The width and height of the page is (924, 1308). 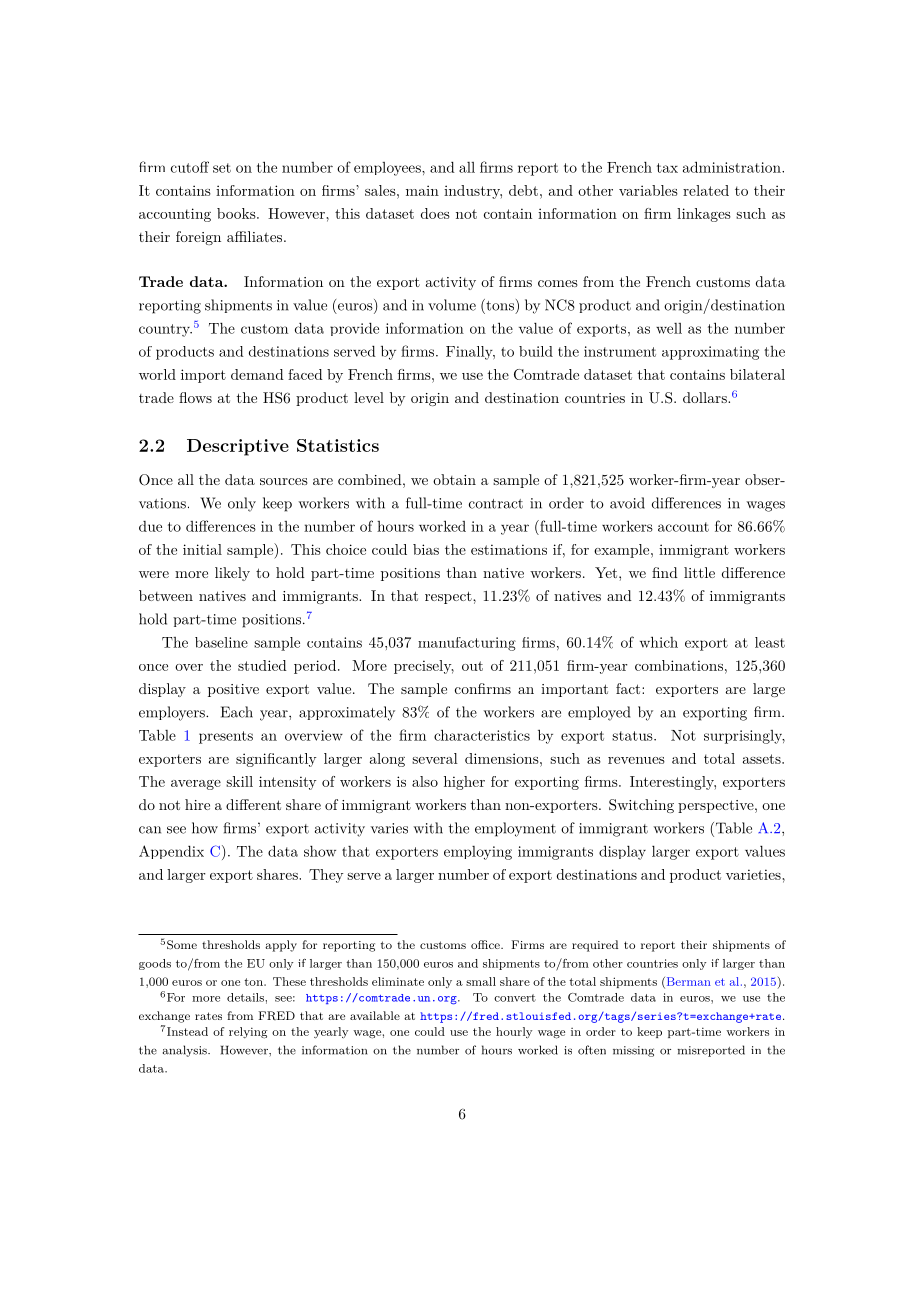 I want to click on respect, so click(x=449, y=597).
